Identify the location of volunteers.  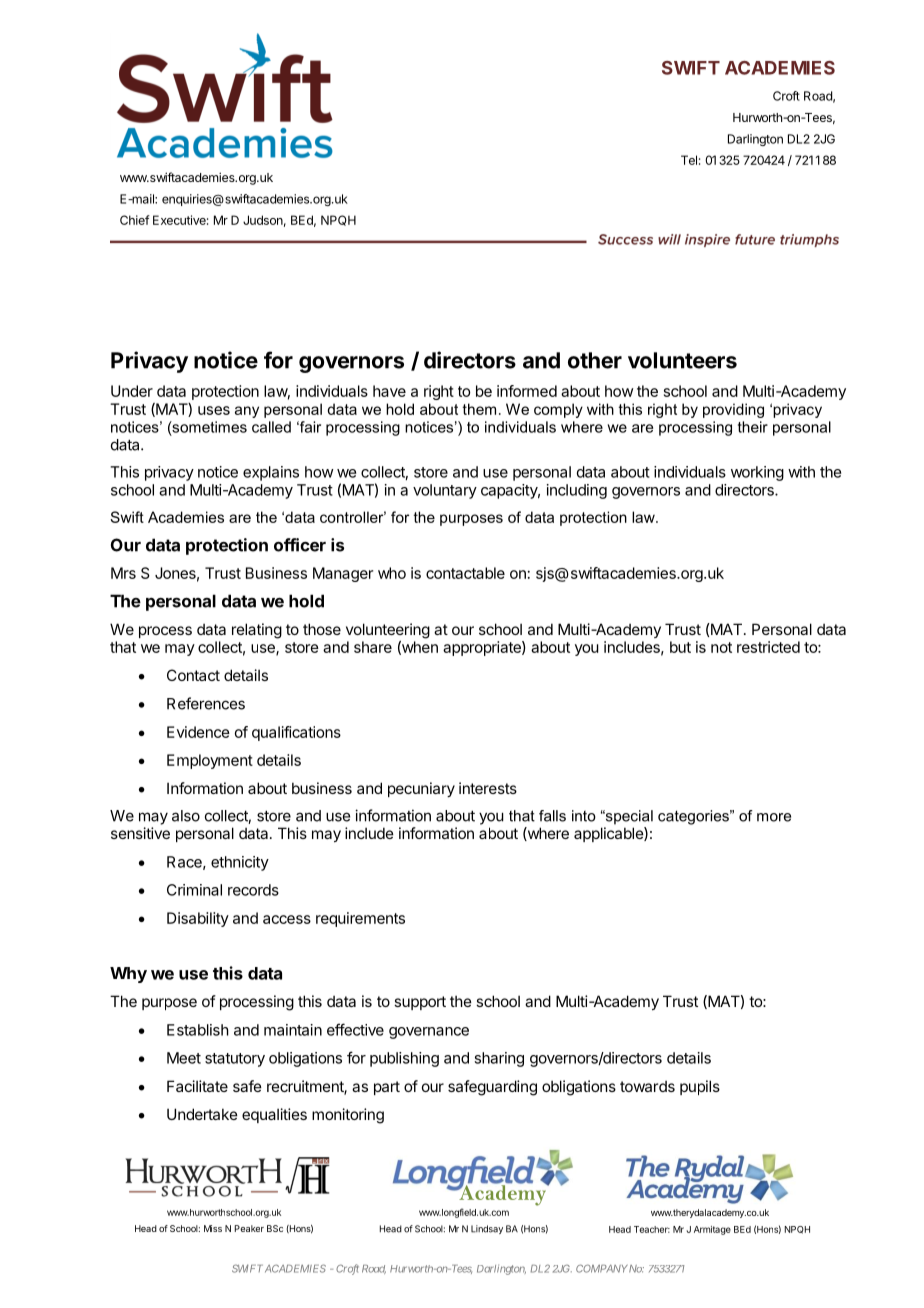
(682, 360).
